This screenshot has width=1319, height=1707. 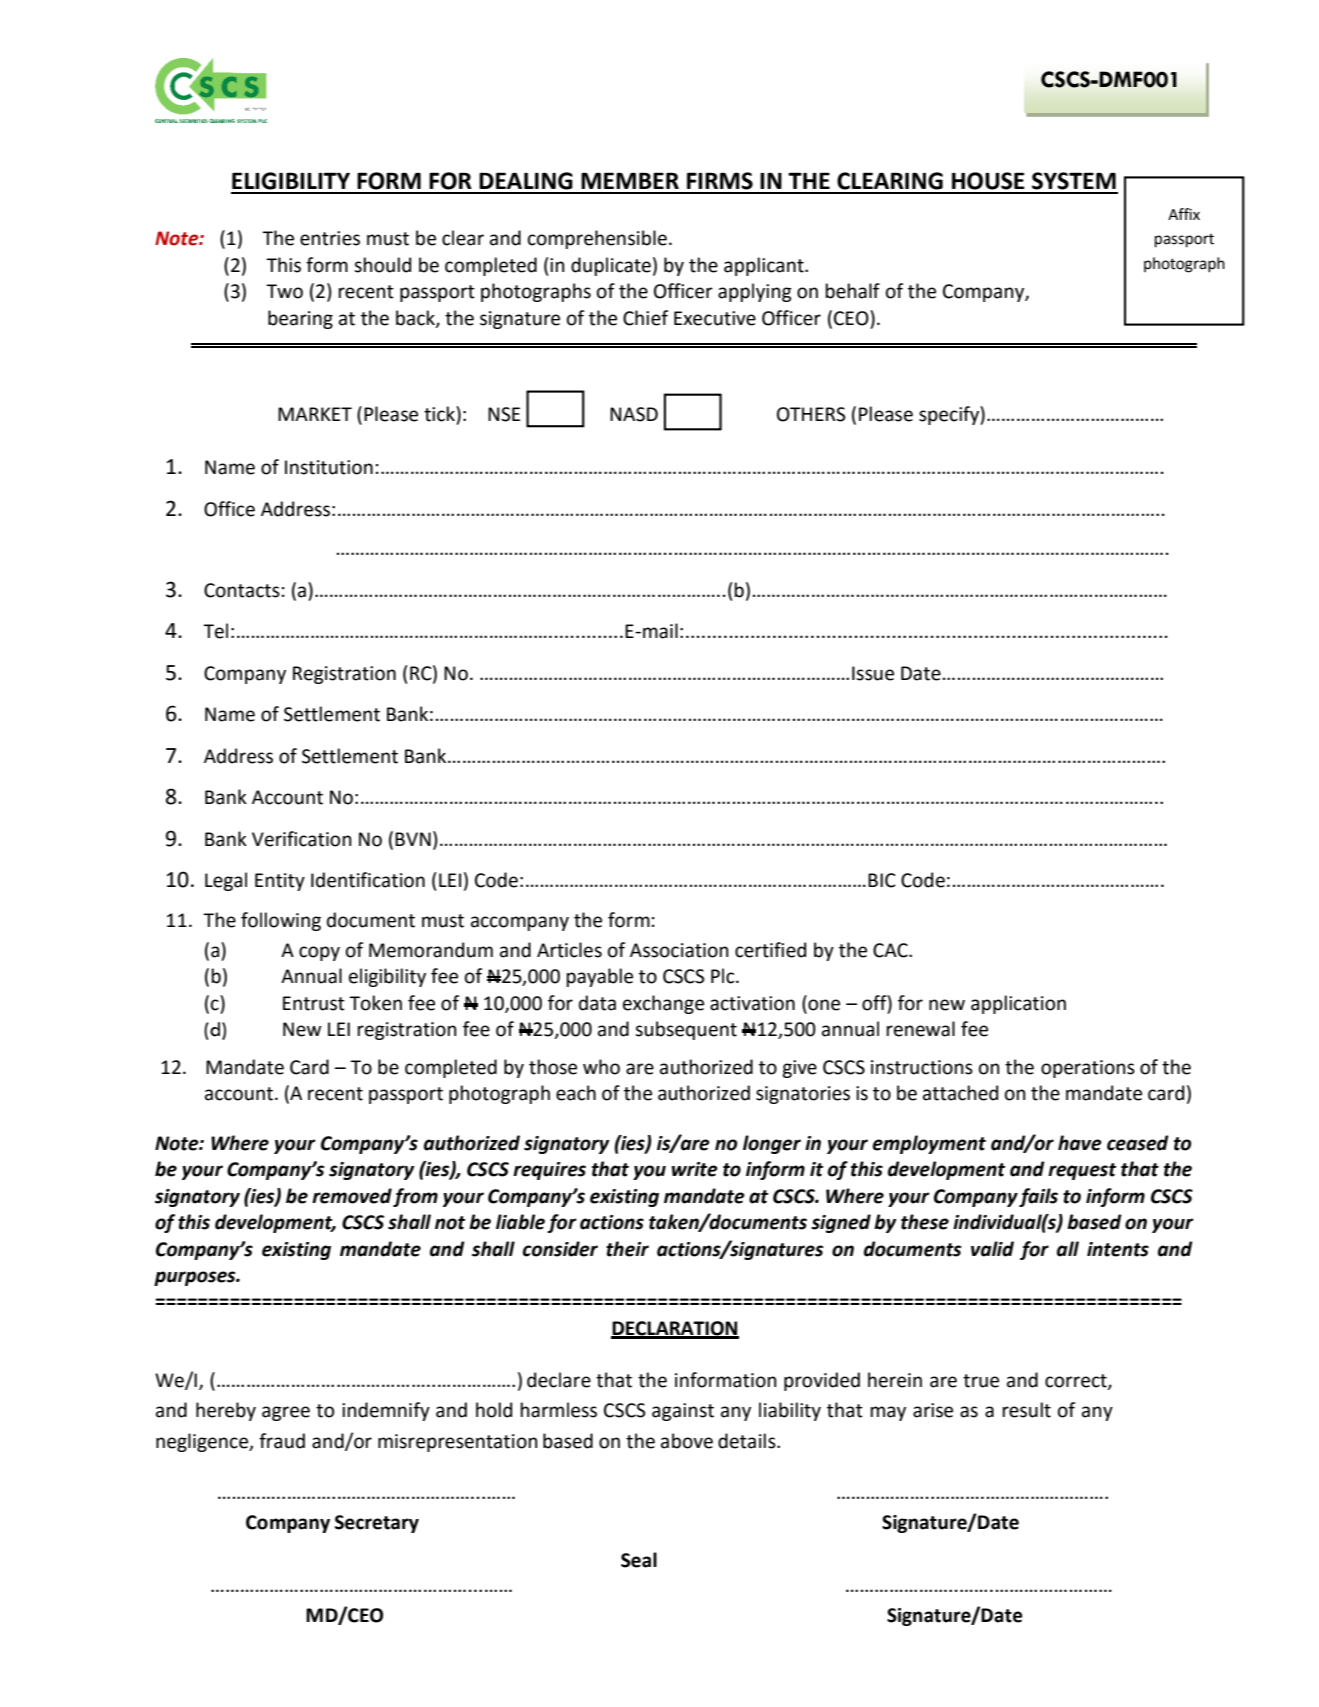 I want to click on Seal, so click(x=639, y=1560).
